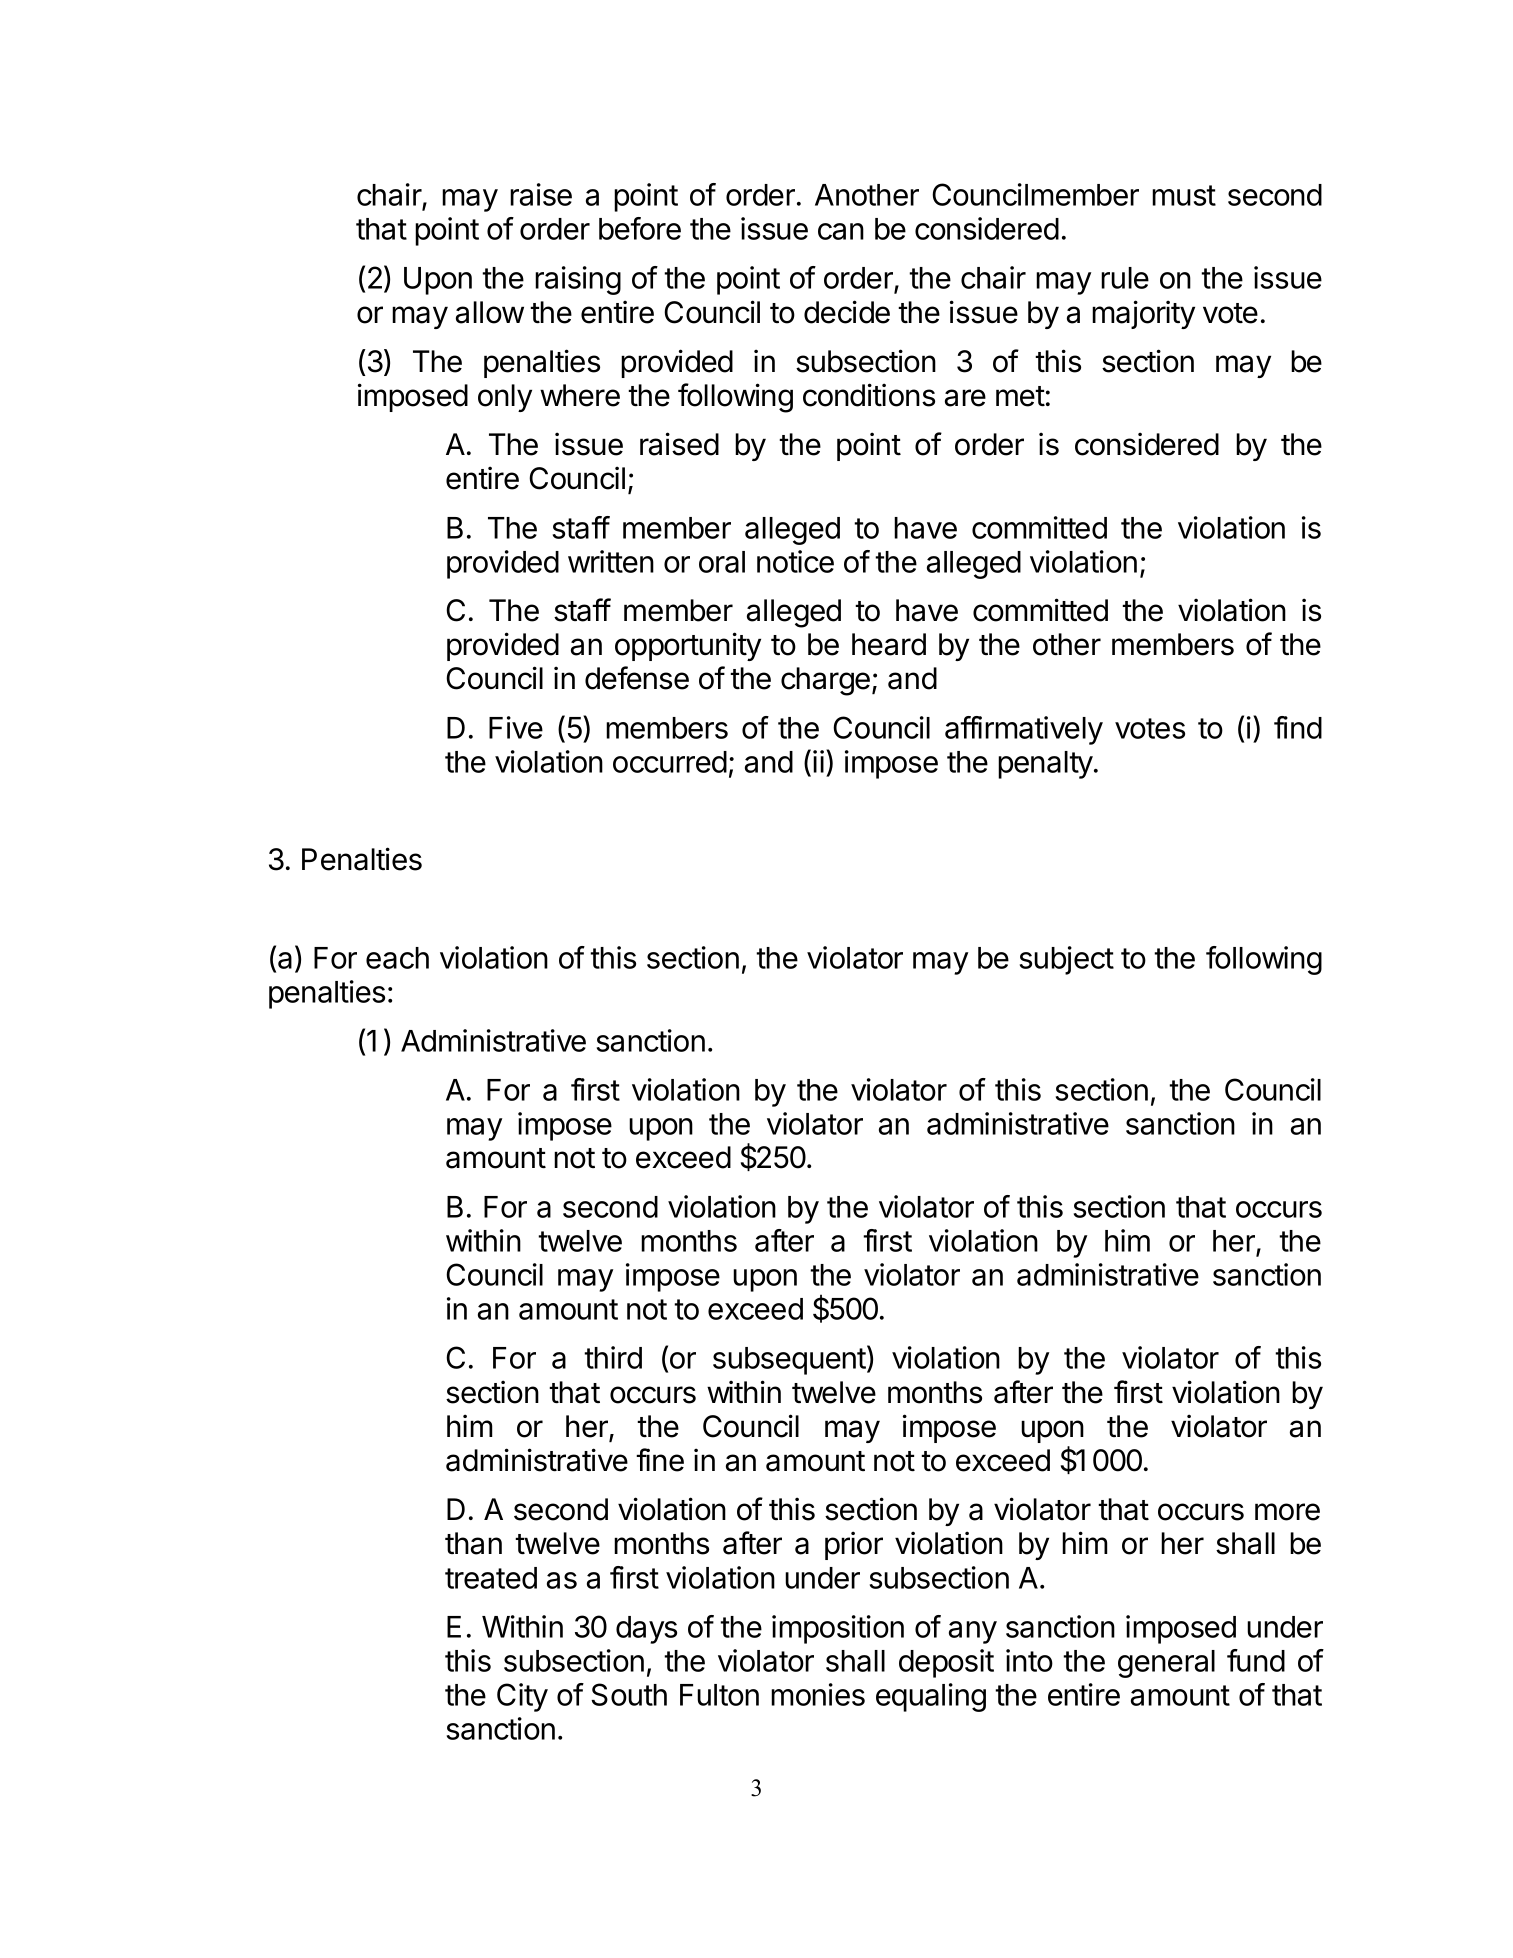 The image size is (1513, 1958). Describe the element at coordinates (1067, 960) in the screenshot. I see `subject` at that location.
